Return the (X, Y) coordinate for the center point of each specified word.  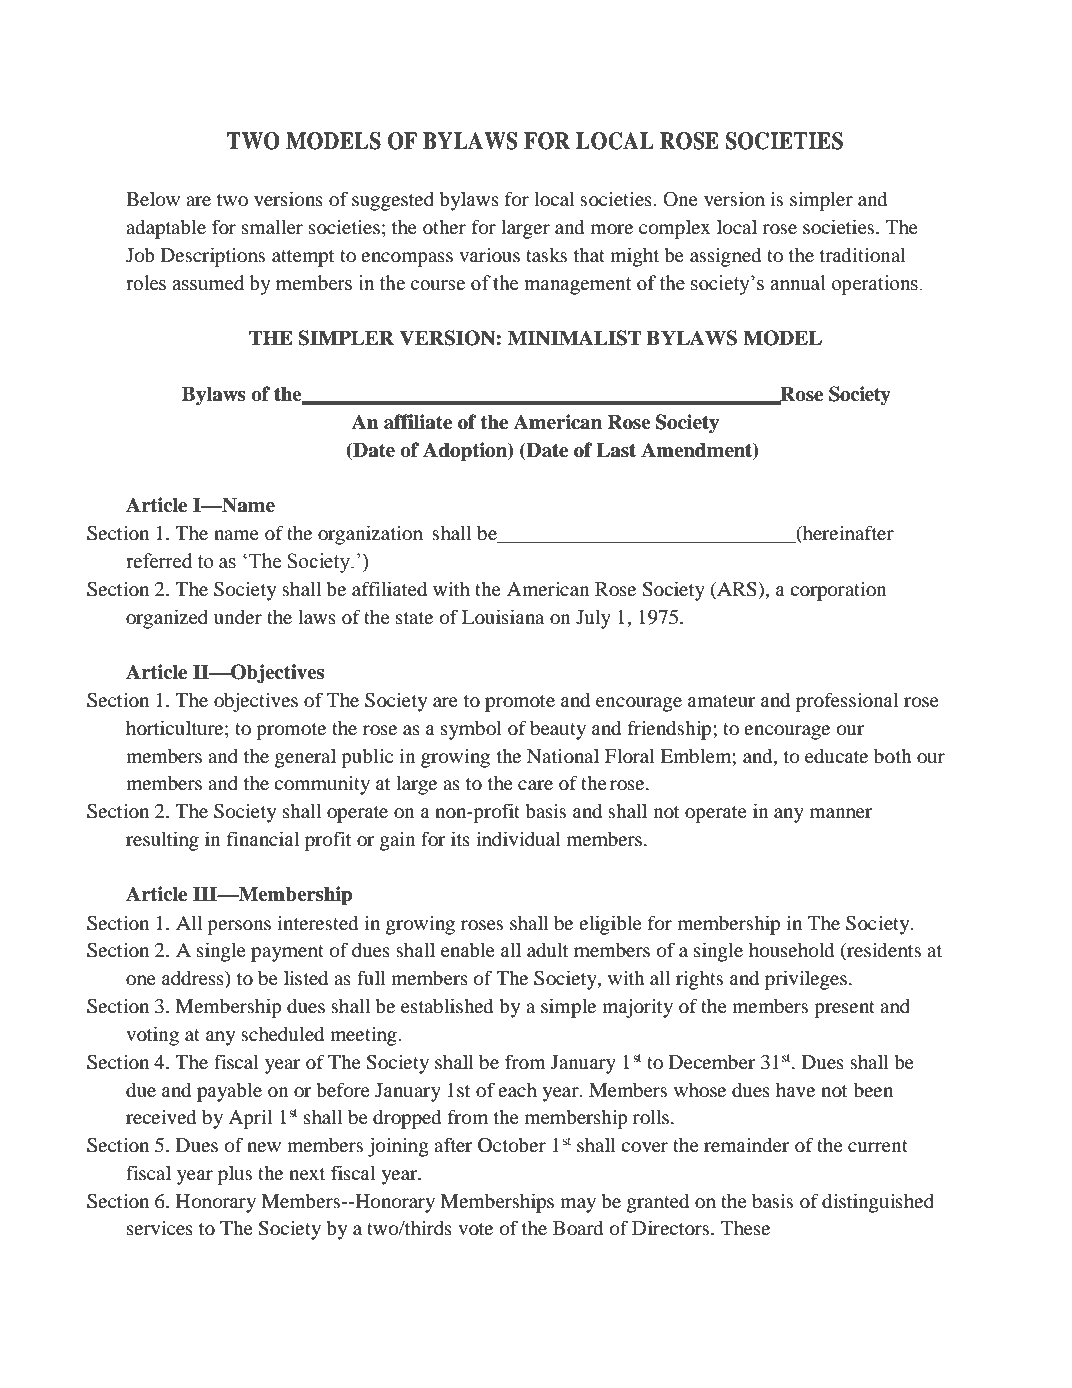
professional (847, 702)
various (489, 254)
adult (548, 949)
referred (159, 561)
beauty (558, 730)
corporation (838, 591)
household (791, 949)
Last (616, 450)
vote (475, 1229)
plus (235, 1175)
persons (239, 927)
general (305, 758)
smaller (272, 226)
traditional (863, 254)
